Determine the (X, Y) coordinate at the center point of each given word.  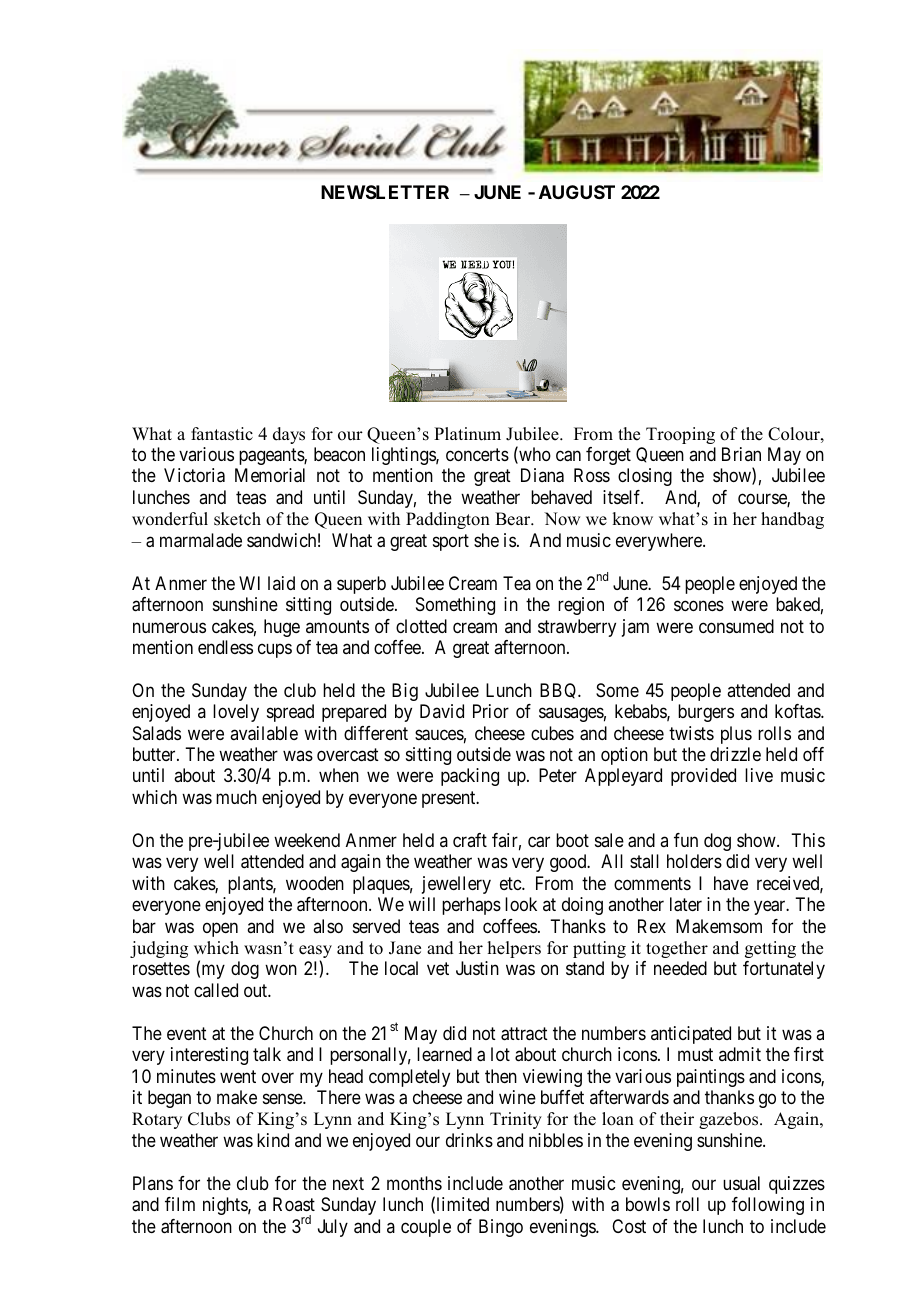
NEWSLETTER (385, 192)
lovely (236, 713)
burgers (706, 713)
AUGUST (577, 192)
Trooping (680, 435)
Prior (491, 711)
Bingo (501, 1228)
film (180, 1204)
